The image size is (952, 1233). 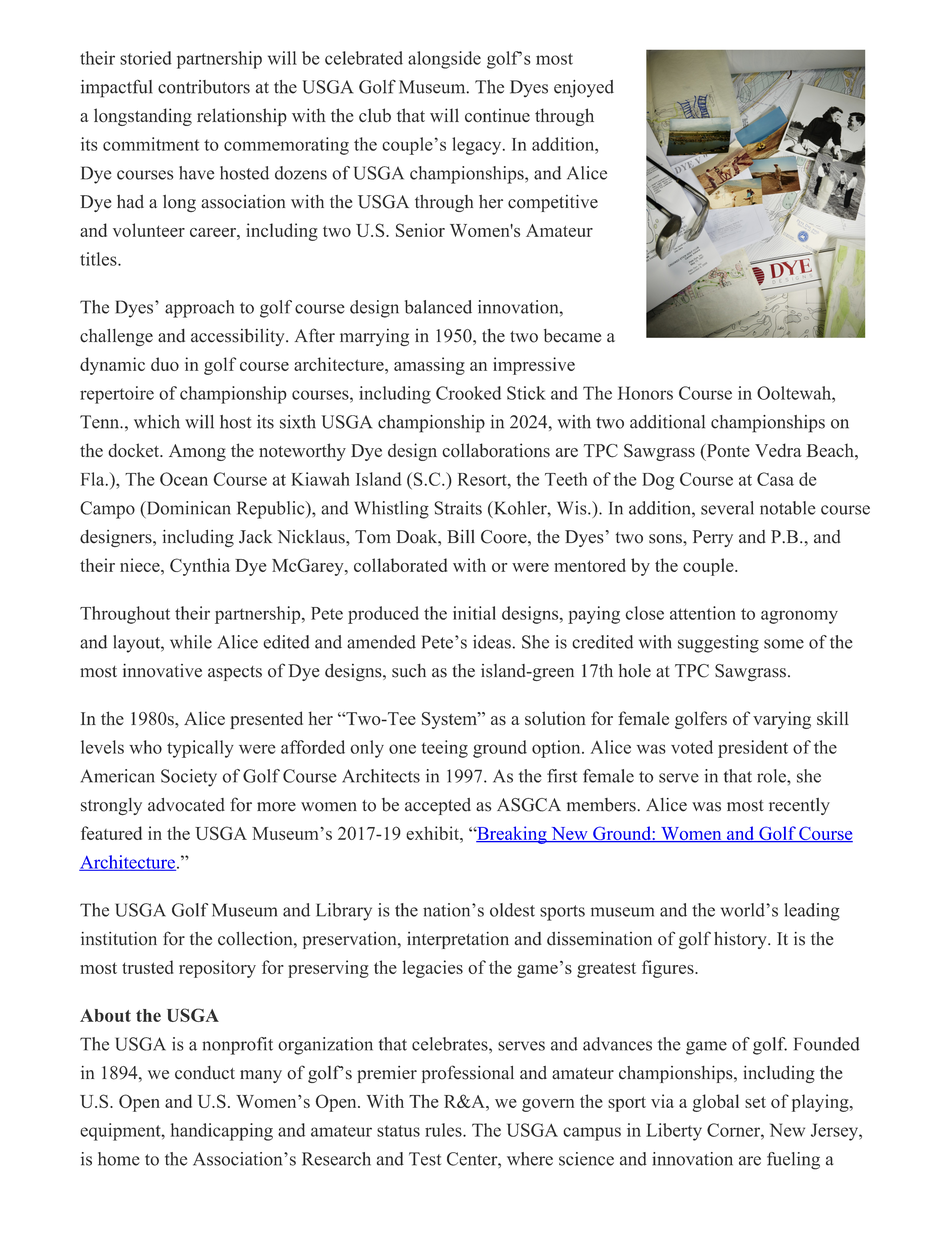 What do you see at coordinates (755, 1102) in the page?
I see `set` at bounding box center [755, 1102].
